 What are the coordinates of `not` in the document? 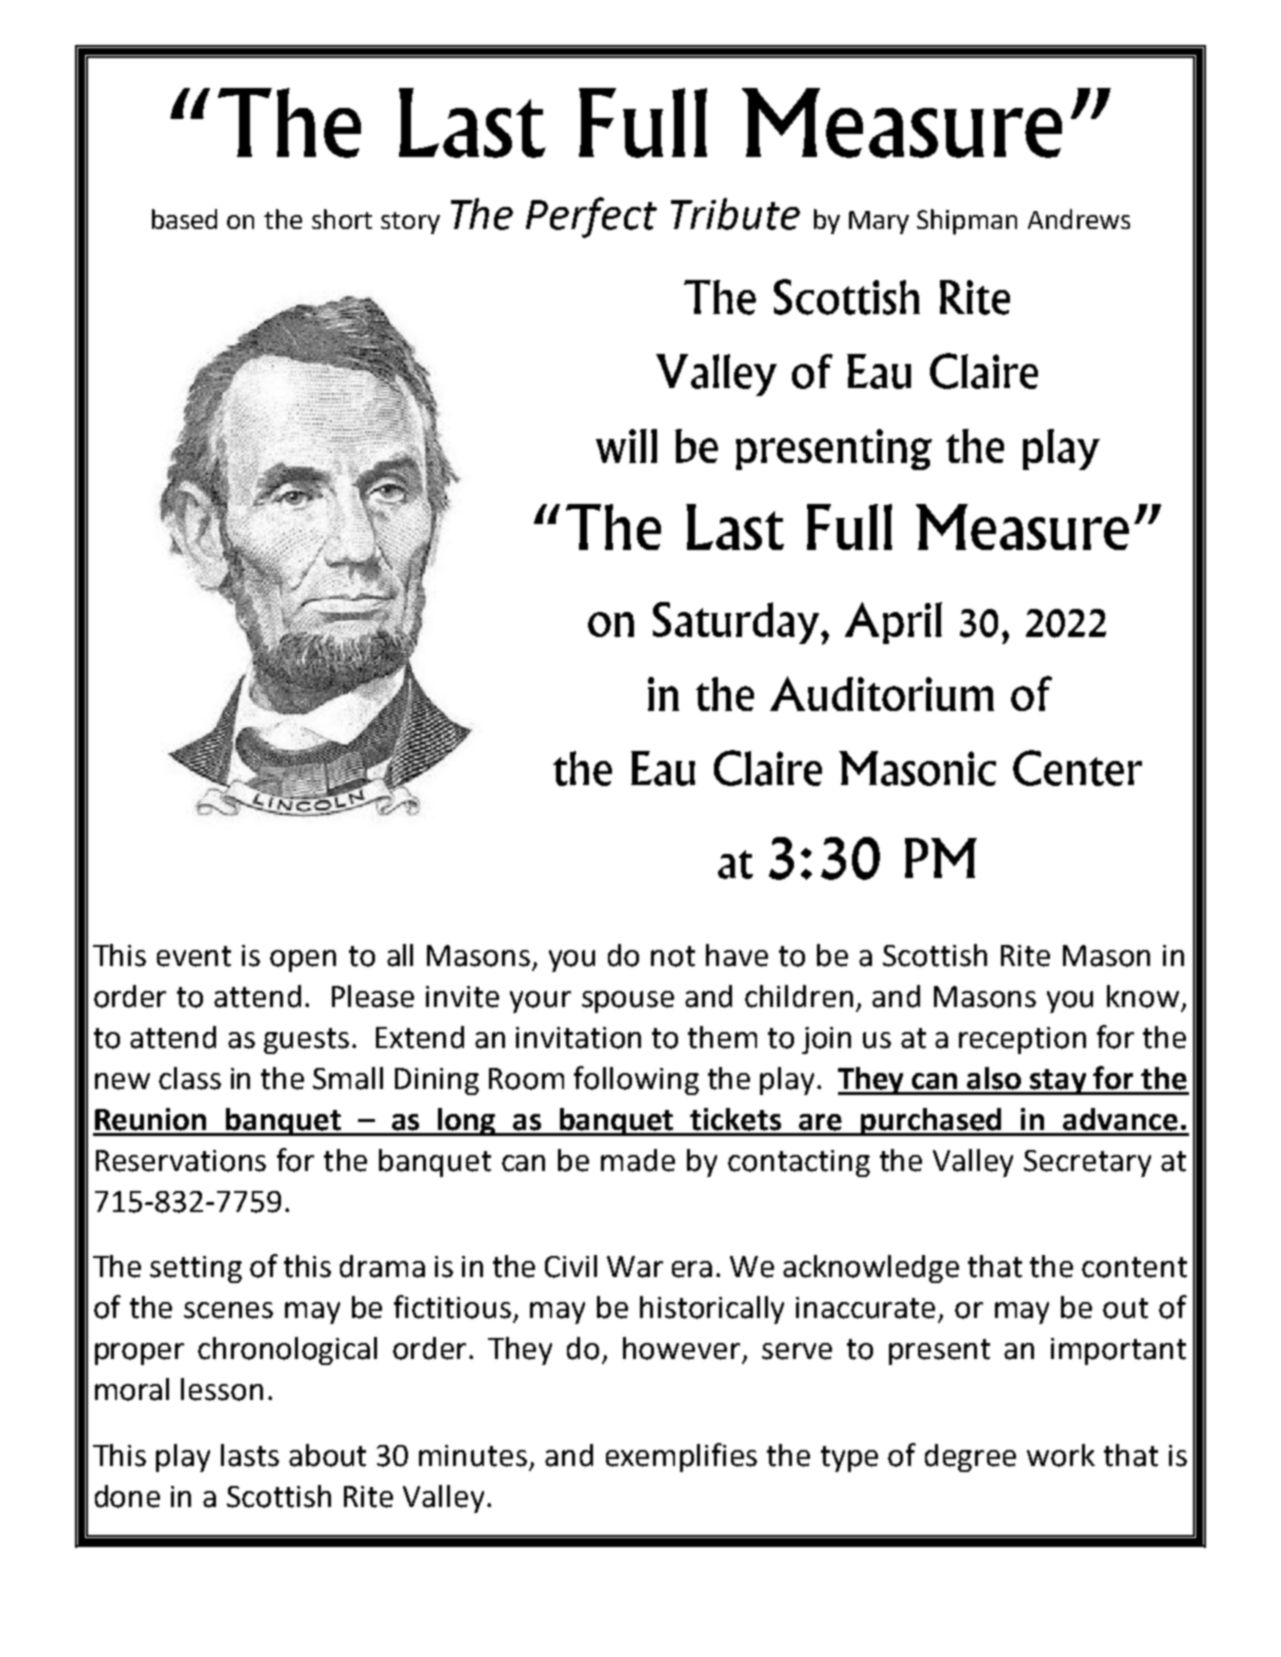 It's located at (673, 956).
